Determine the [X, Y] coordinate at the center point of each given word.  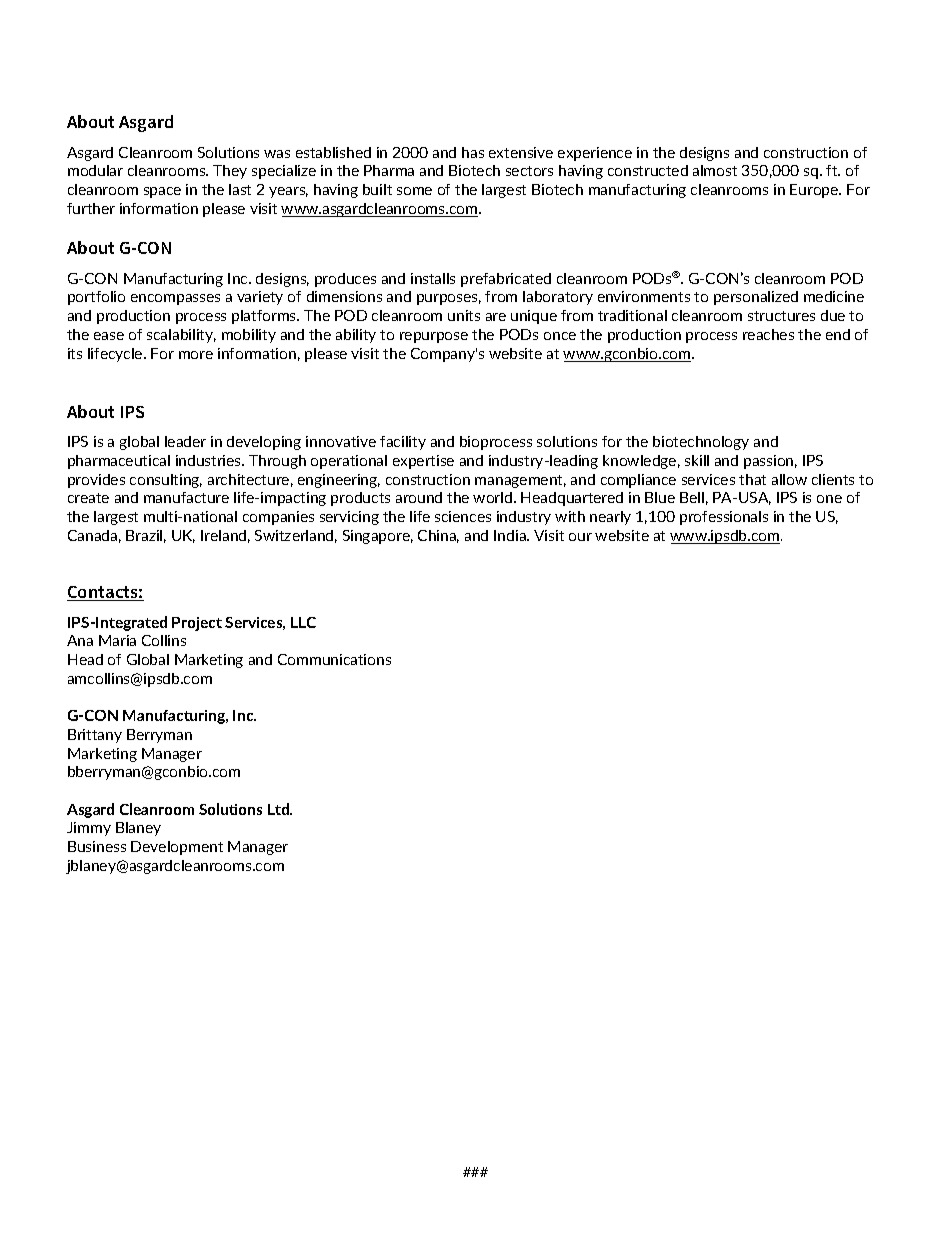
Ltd [279, 809]
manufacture [186, 497]
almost [715, 170]
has [473, 152]
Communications [334, 659]
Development [177, 848]
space [162, 192]
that [752, 479]
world [492, 497]
